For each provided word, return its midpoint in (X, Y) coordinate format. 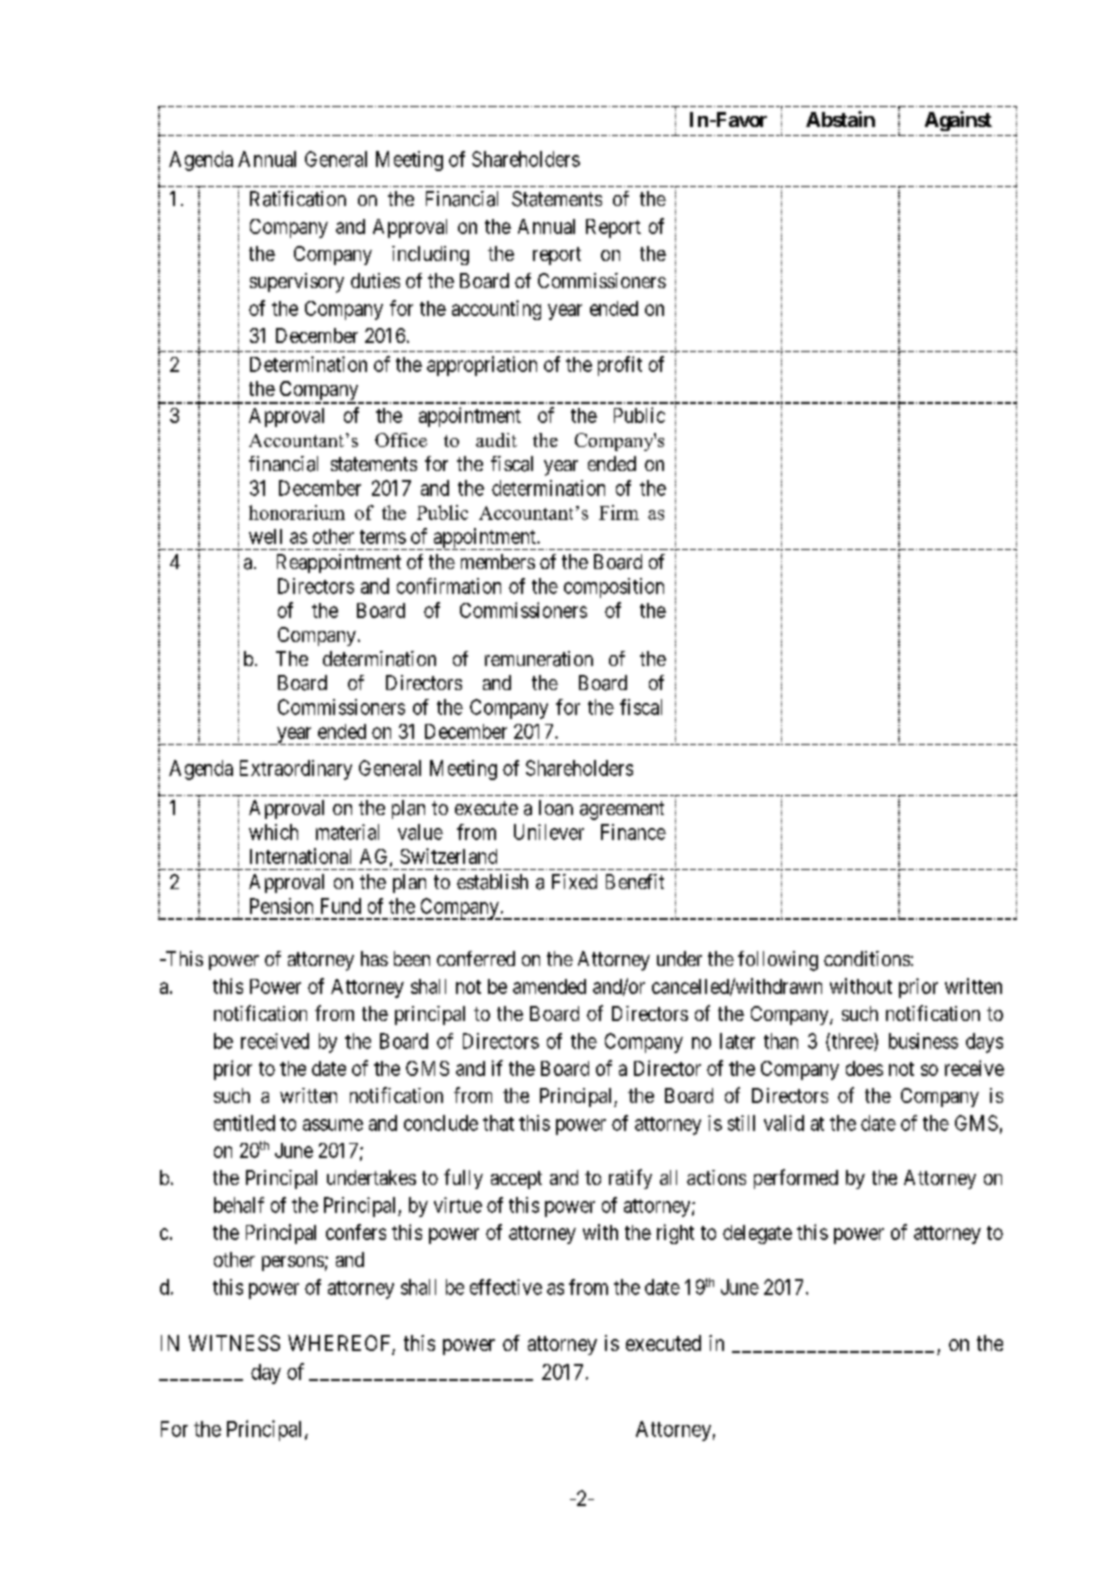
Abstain (840, 119)
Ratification (298, 199)
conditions (867, 958)
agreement (622, 810)
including (430, 255)
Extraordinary (296, 770)
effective (506, 1287)
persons (293, 1263)
